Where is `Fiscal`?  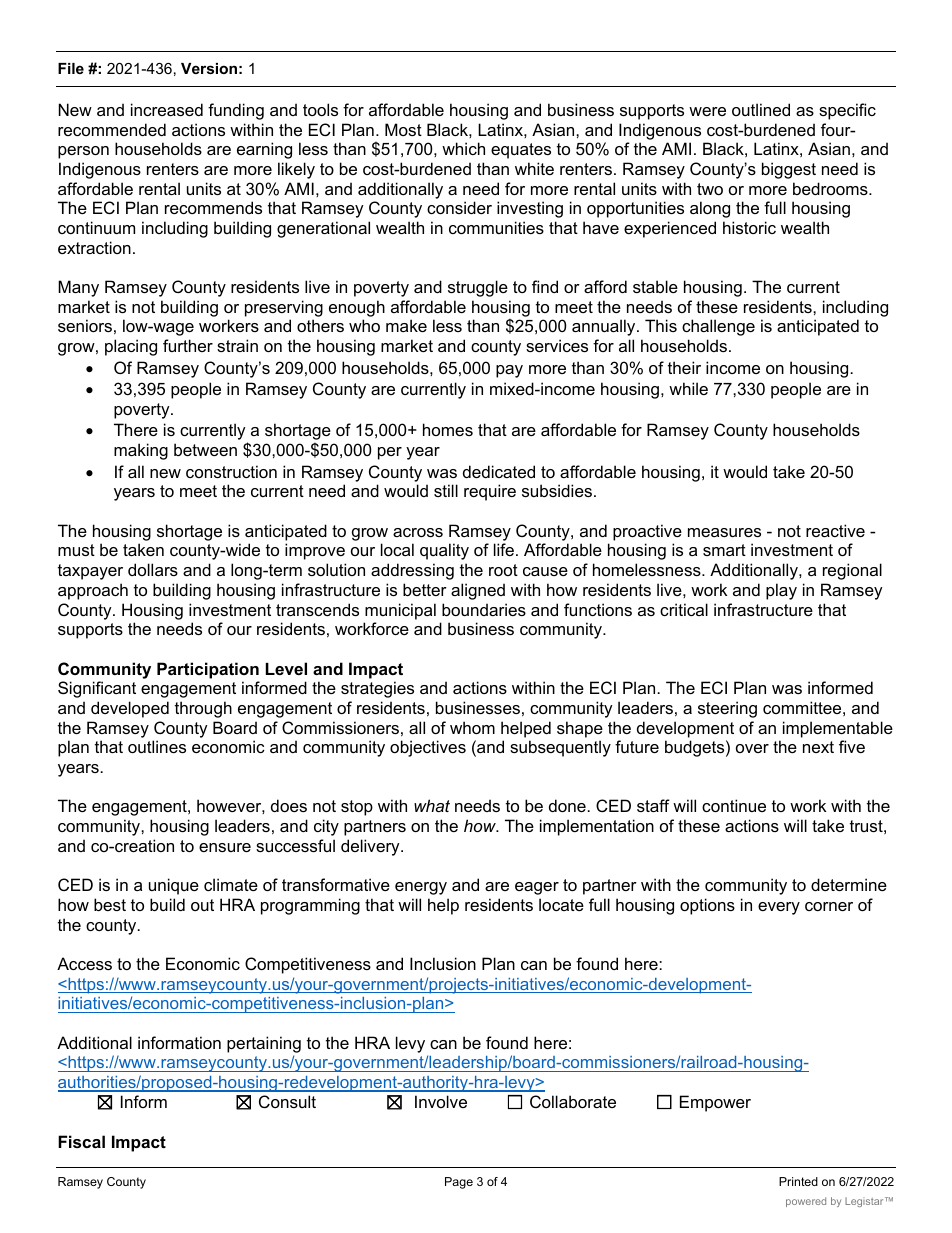
Fiscal is located at coordinates (81, 1141).
